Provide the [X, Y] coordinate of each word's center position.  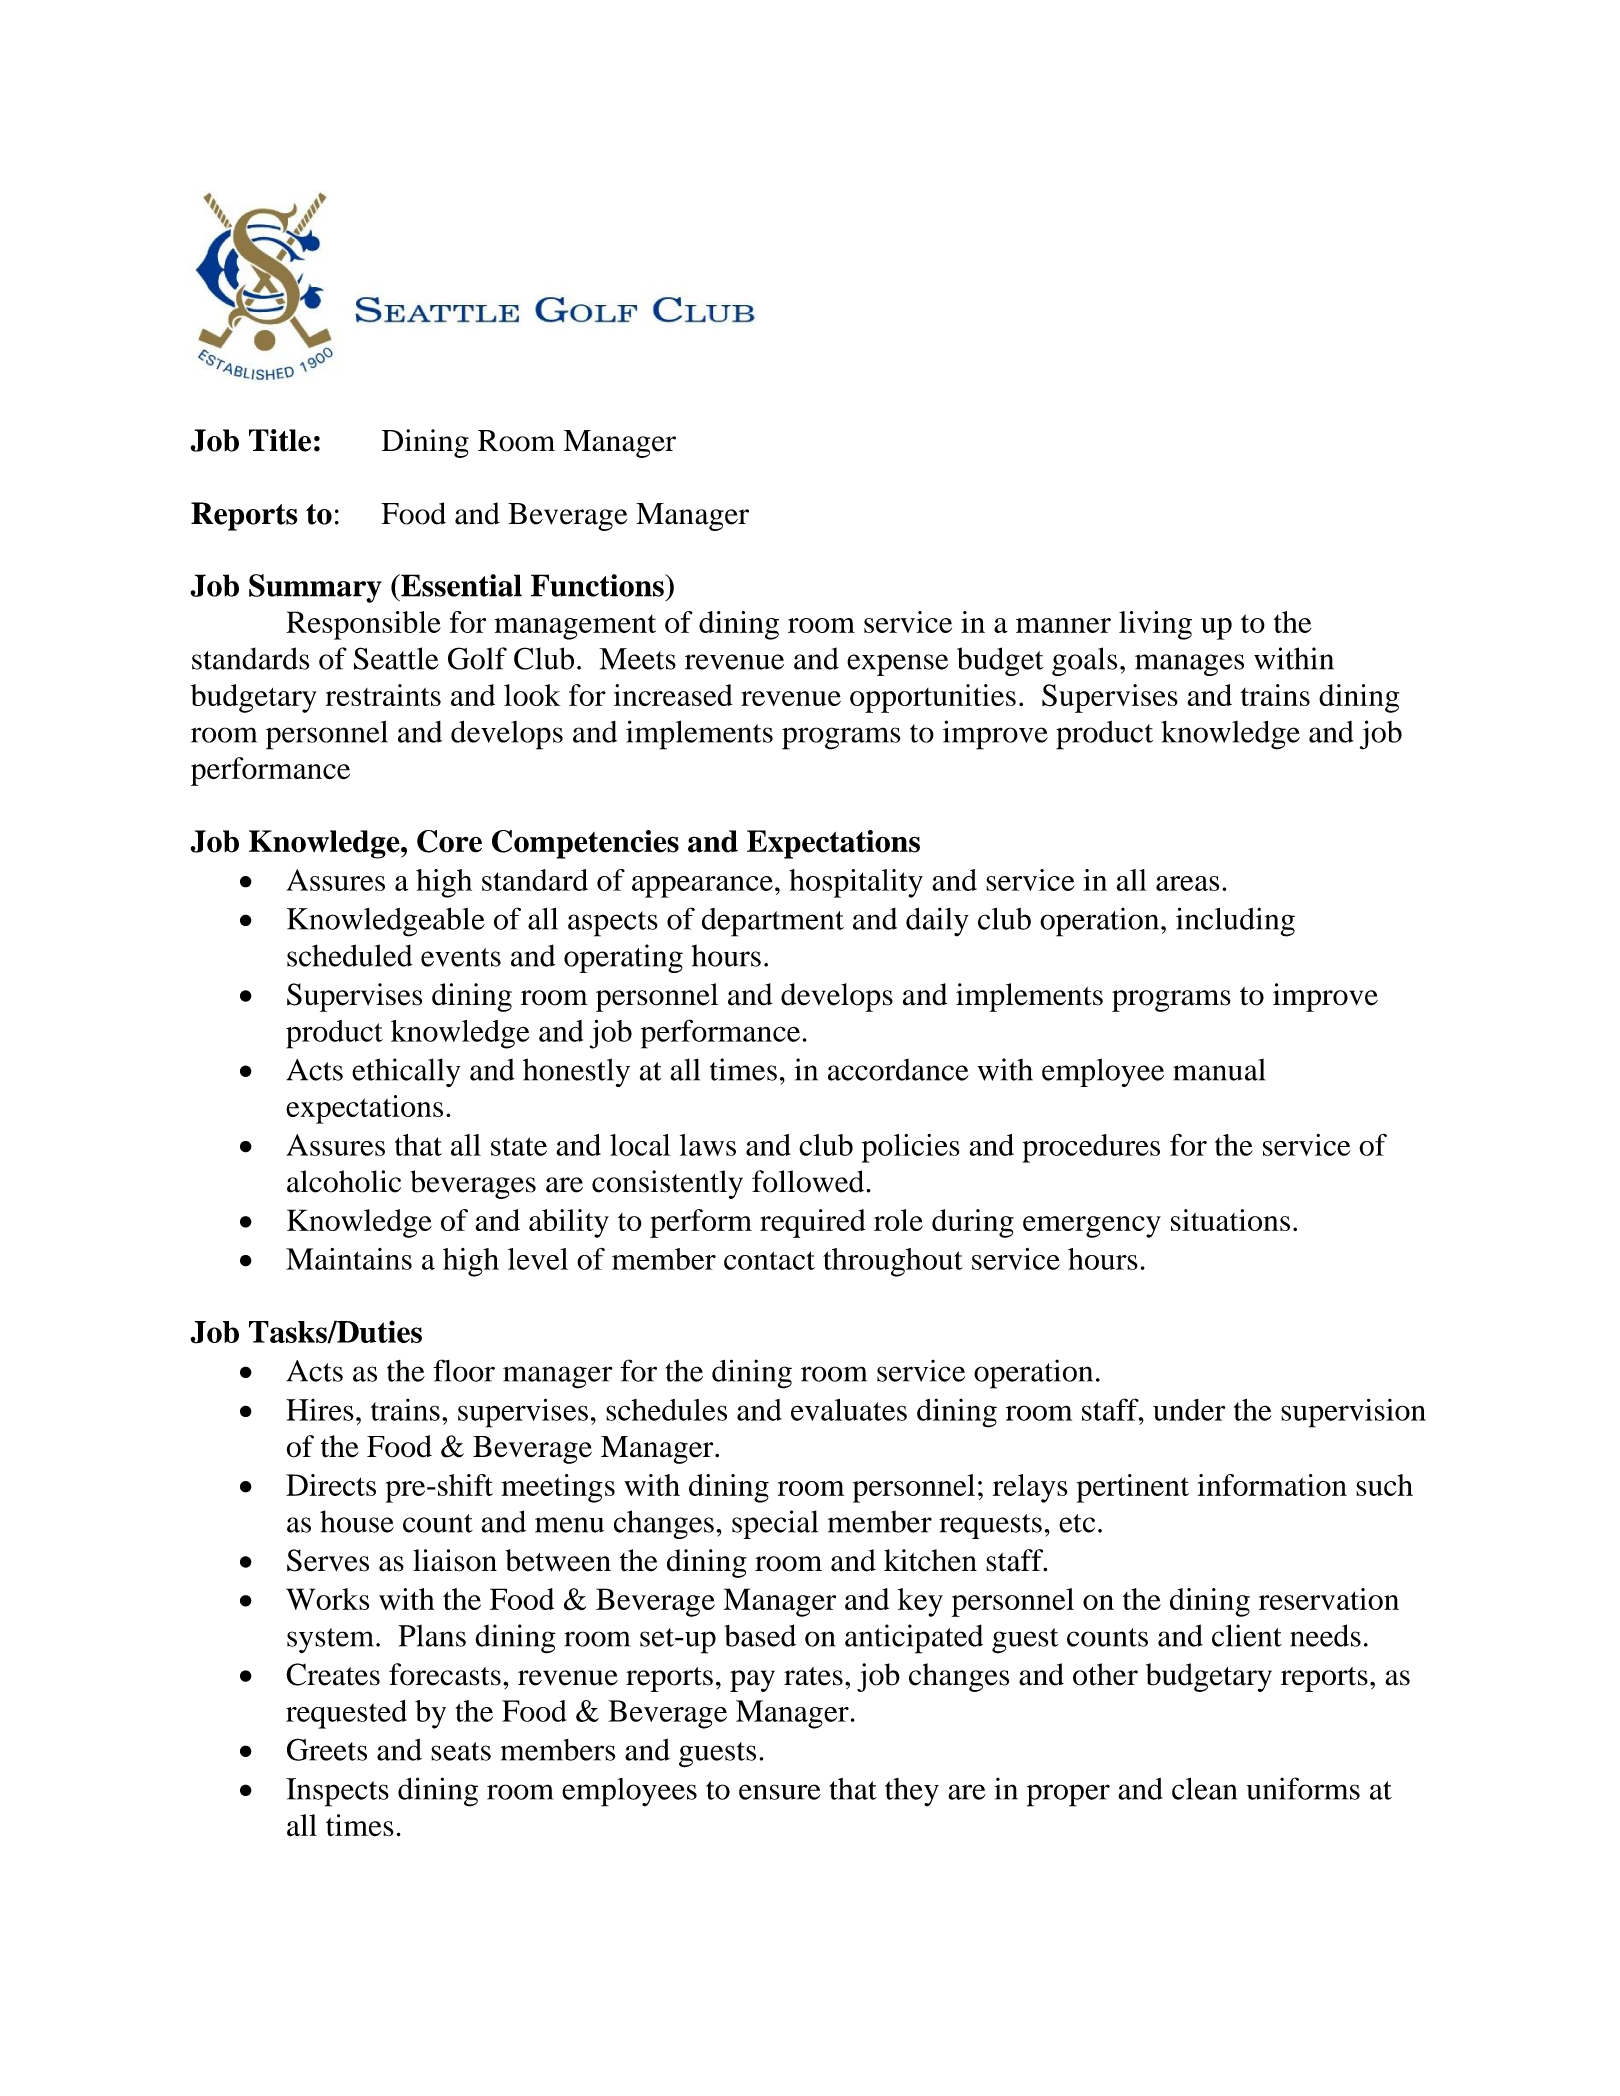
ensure [780, 1792]
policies [911, 1148]
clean [1204, 1789]
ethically [406, 1072]
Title [280, 440]
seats [461, 1751]
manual [1219, 1069]
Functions [598, 585]
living [1155, 625]
